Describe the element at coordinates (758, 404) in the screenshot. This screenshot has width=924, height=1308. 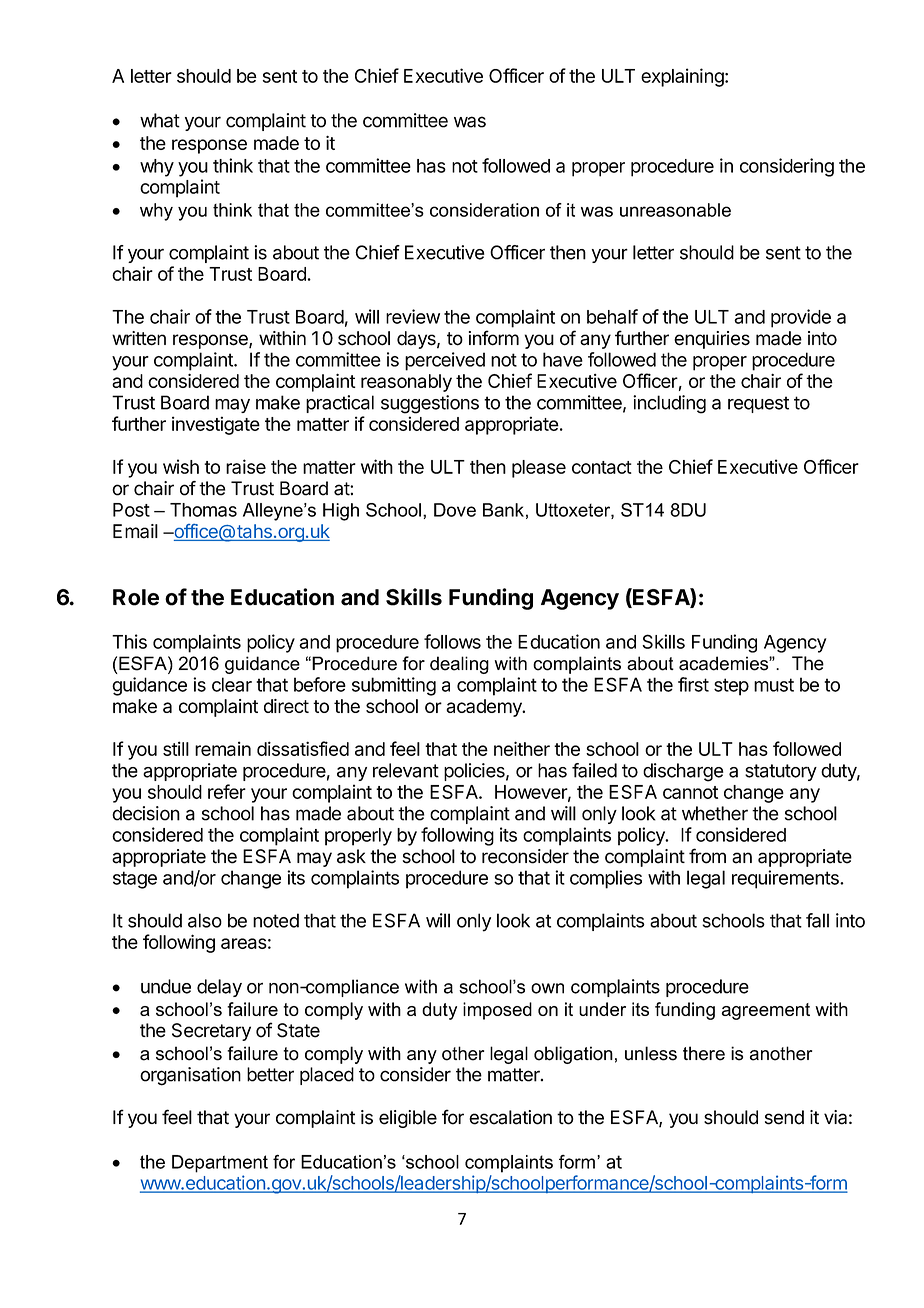
I see `request` at that location.
